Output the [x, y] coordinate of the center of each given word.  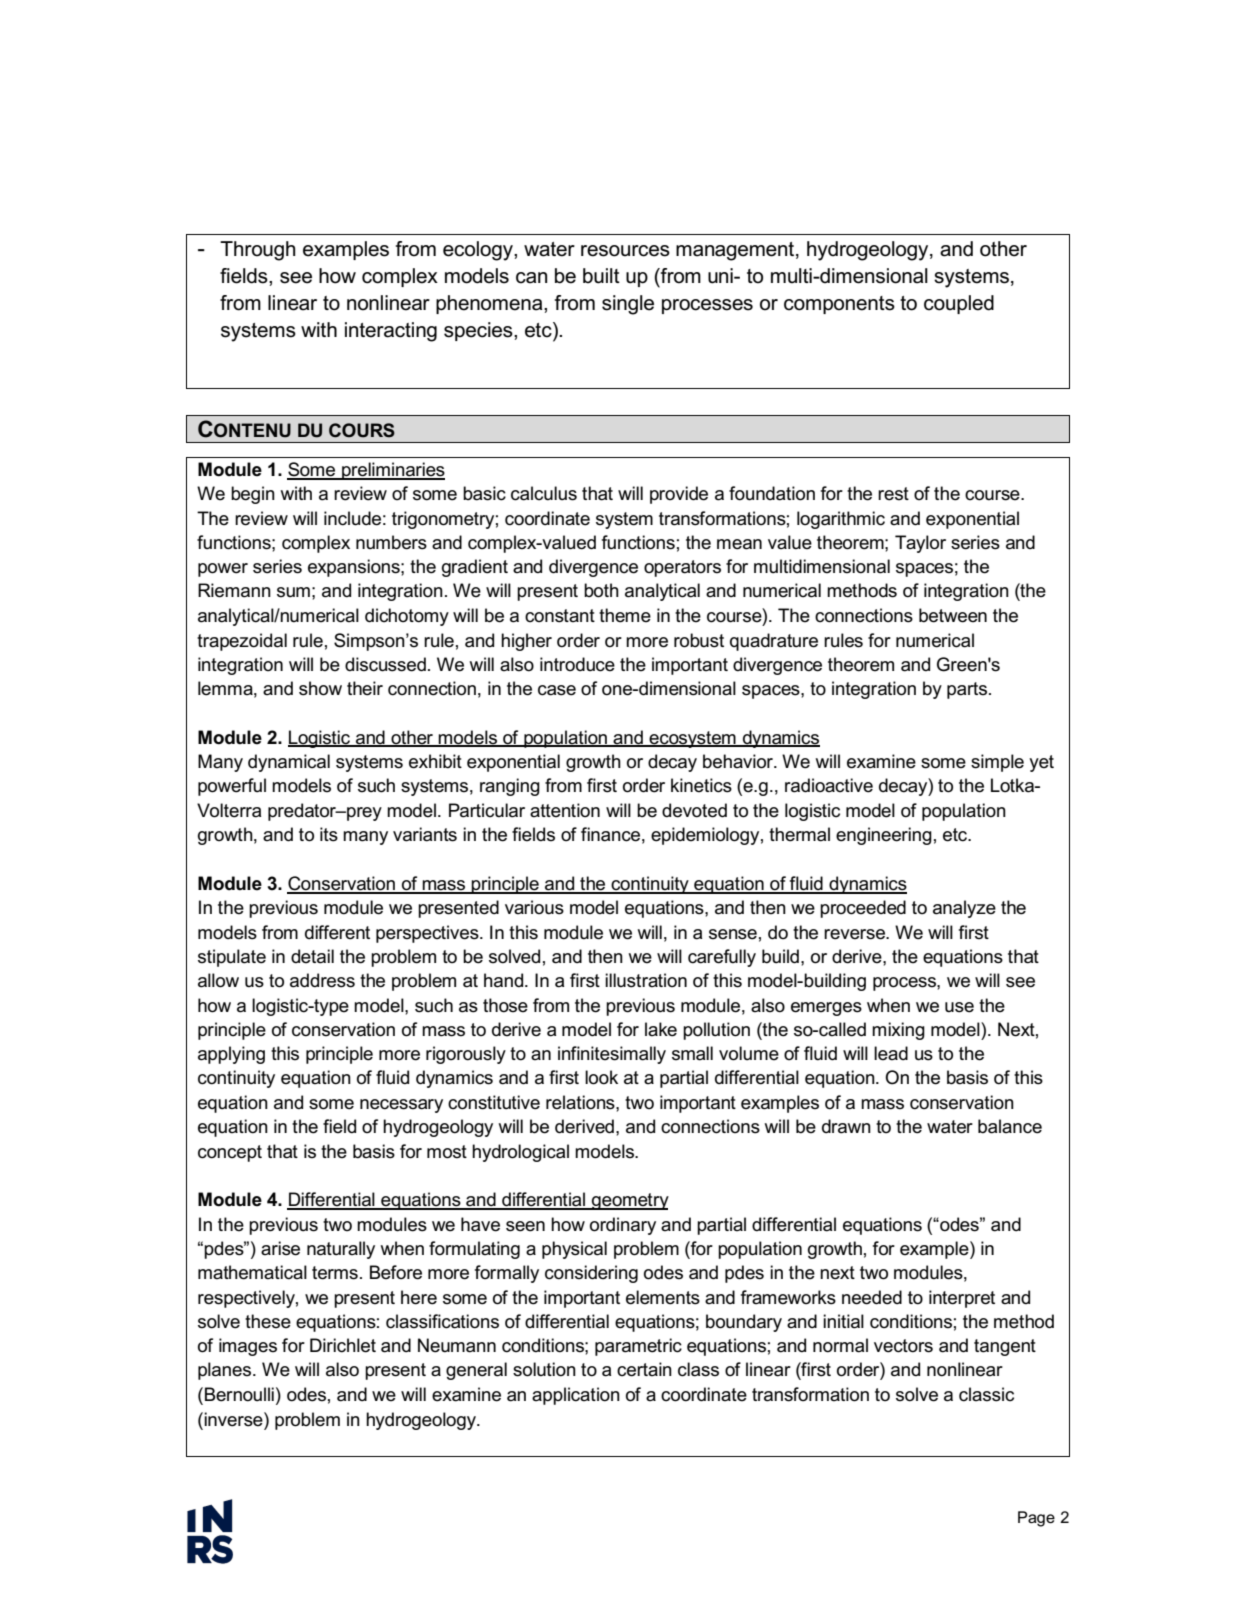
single [628, 305]
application [576, 1396]
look [601, 1077]
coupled [959, 304]
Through [257, 251]
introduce [577, 664]
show [320, 688]
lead [891, 1053]
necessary [401, 1106]
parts [968, 690]
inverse [234, 1419]
